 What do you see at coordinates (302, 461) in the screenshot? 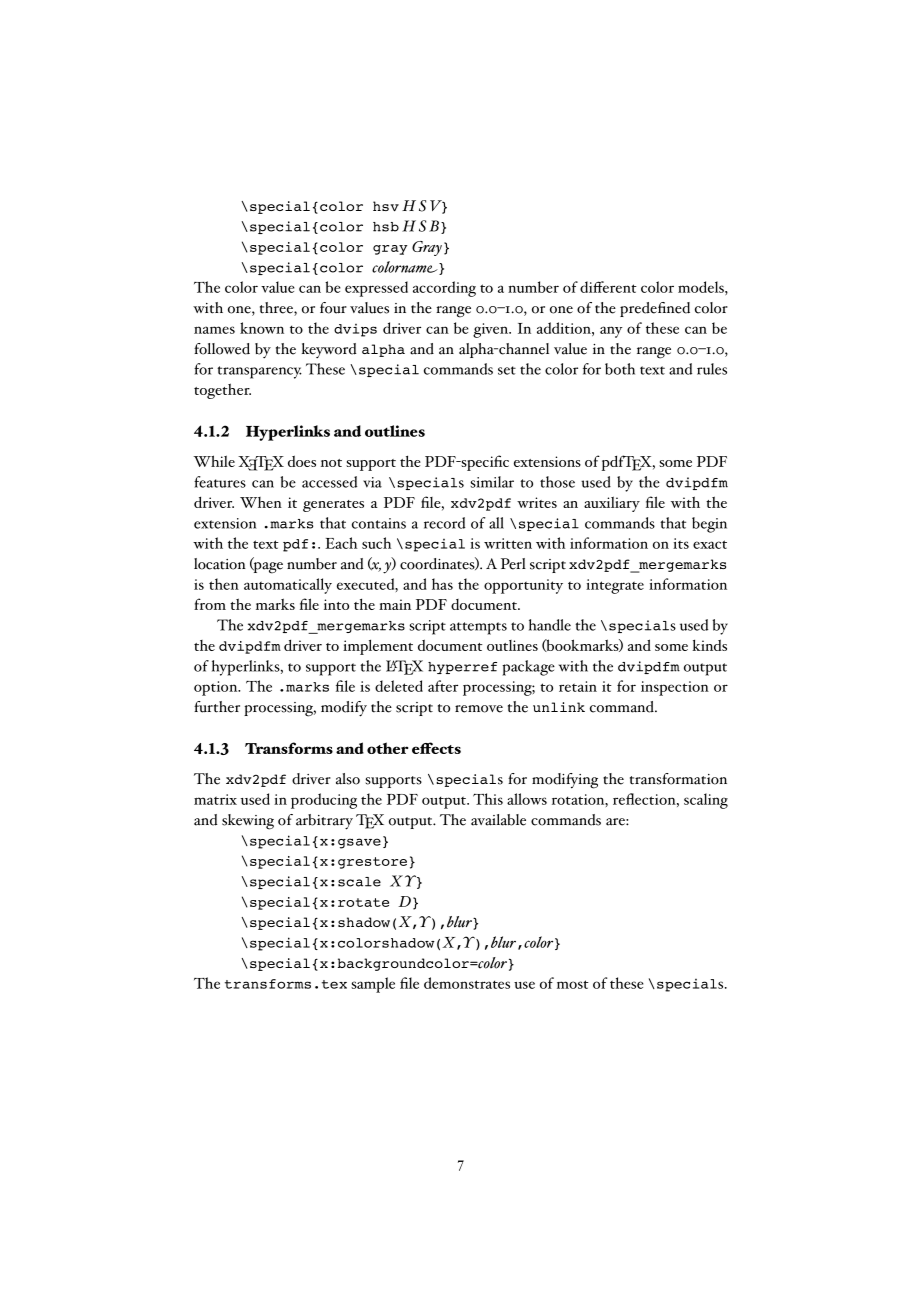
I see `does` at bounding box center [302, 461].
